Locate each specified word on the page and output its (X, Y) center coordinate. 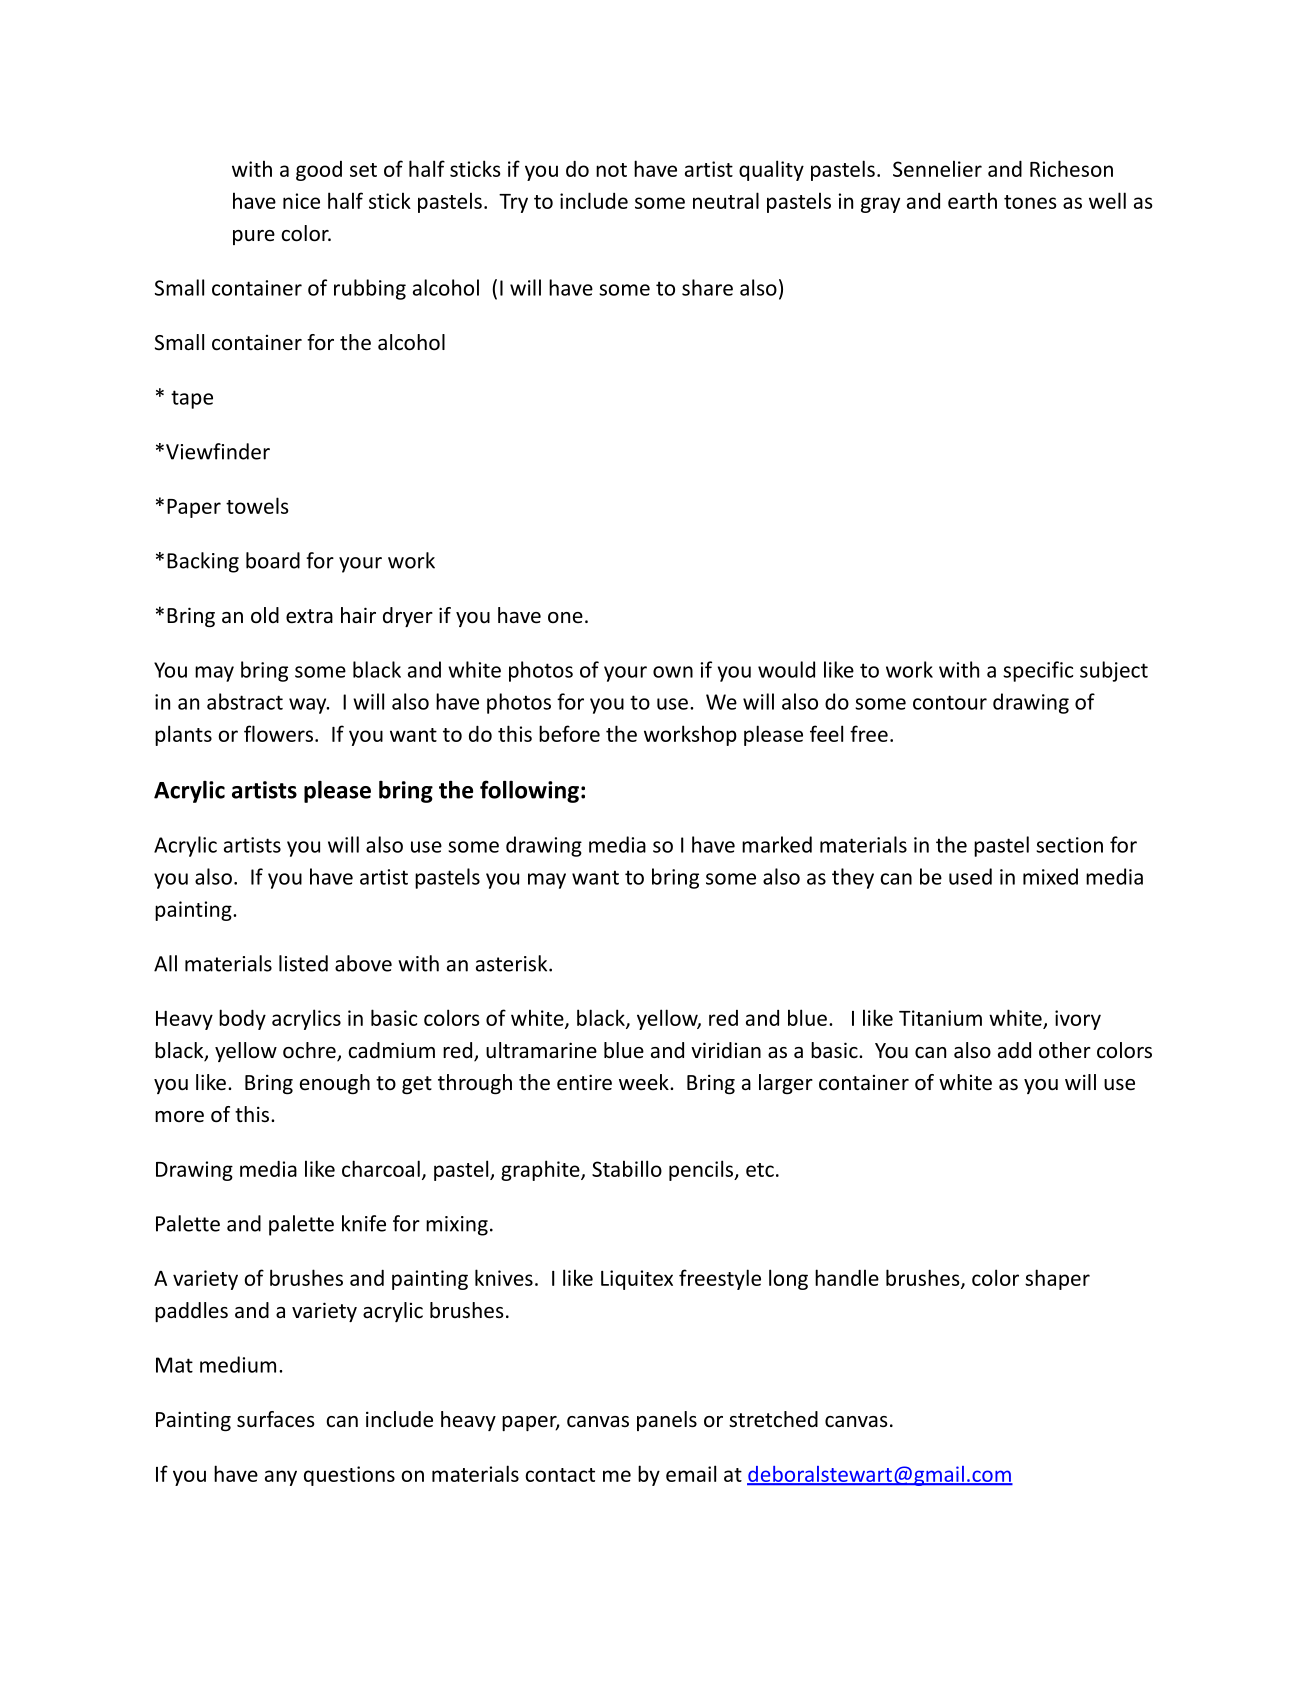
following (529, 791)
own (673, 672)
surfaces (275, 1419)
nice (301, 201)
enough (335, 1084)
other (1065, 1050)
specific (1038, 671)
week (645, 1082)
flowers (278, 733)
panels (667, 1421)
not (611, 170)
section (1069, 845)
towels (257, 505)
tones (1030, 202)
